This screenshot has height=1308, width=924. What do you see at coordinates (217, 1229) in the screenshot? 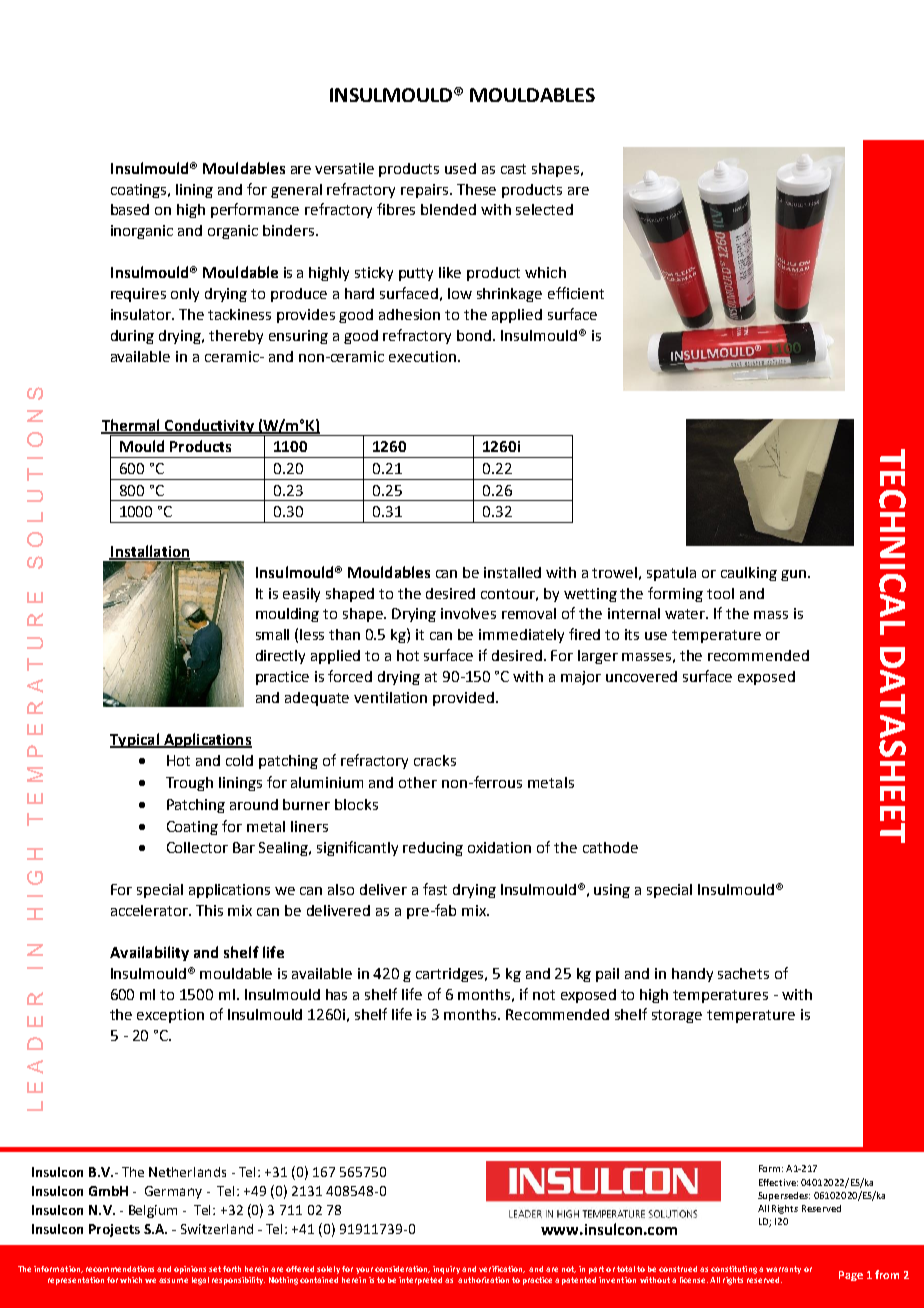
I see `Switzerland` at bounding box center [217, 1229].
